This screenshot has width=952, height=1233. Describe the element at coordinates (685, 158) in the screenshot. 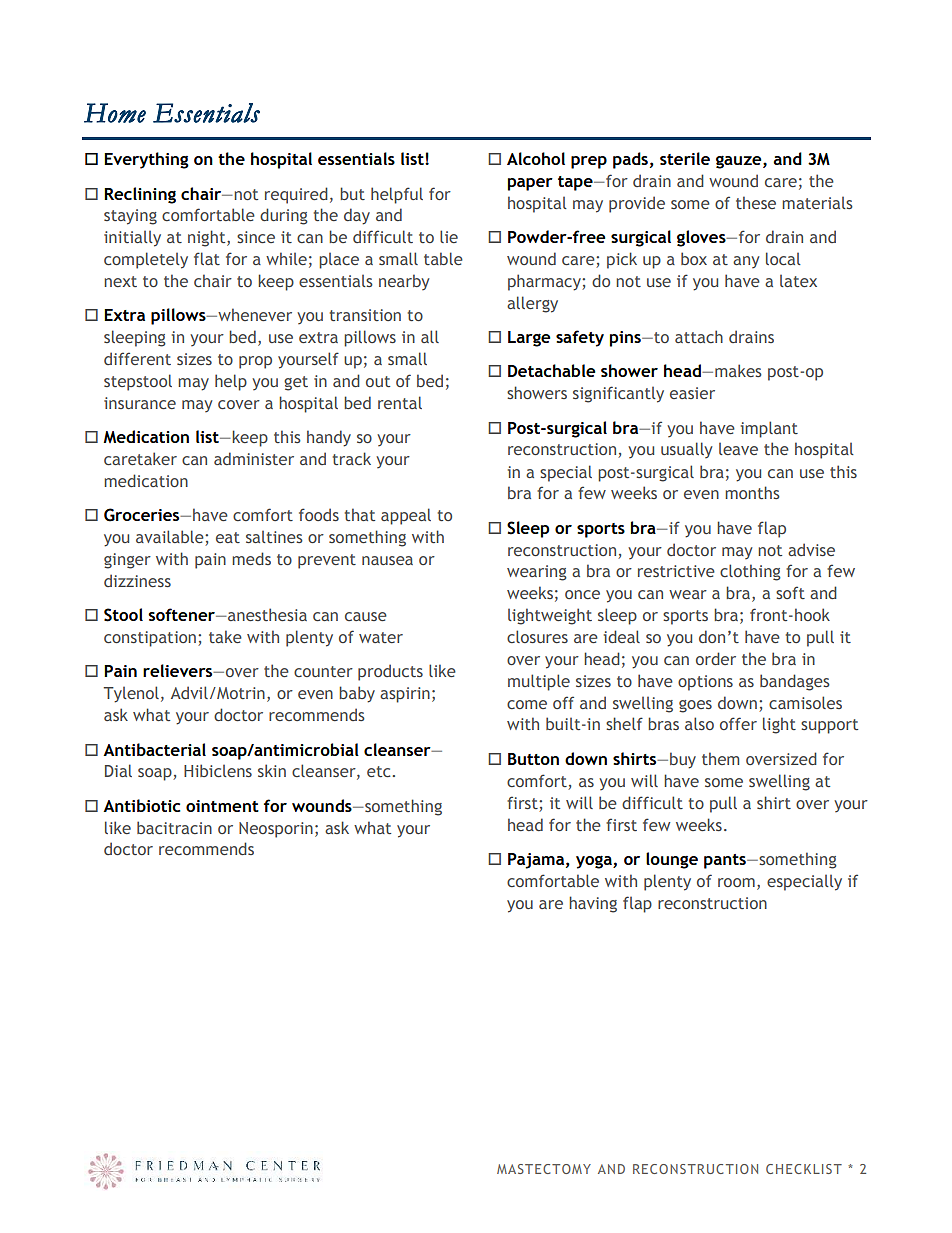

I see `sterile` at that location.
